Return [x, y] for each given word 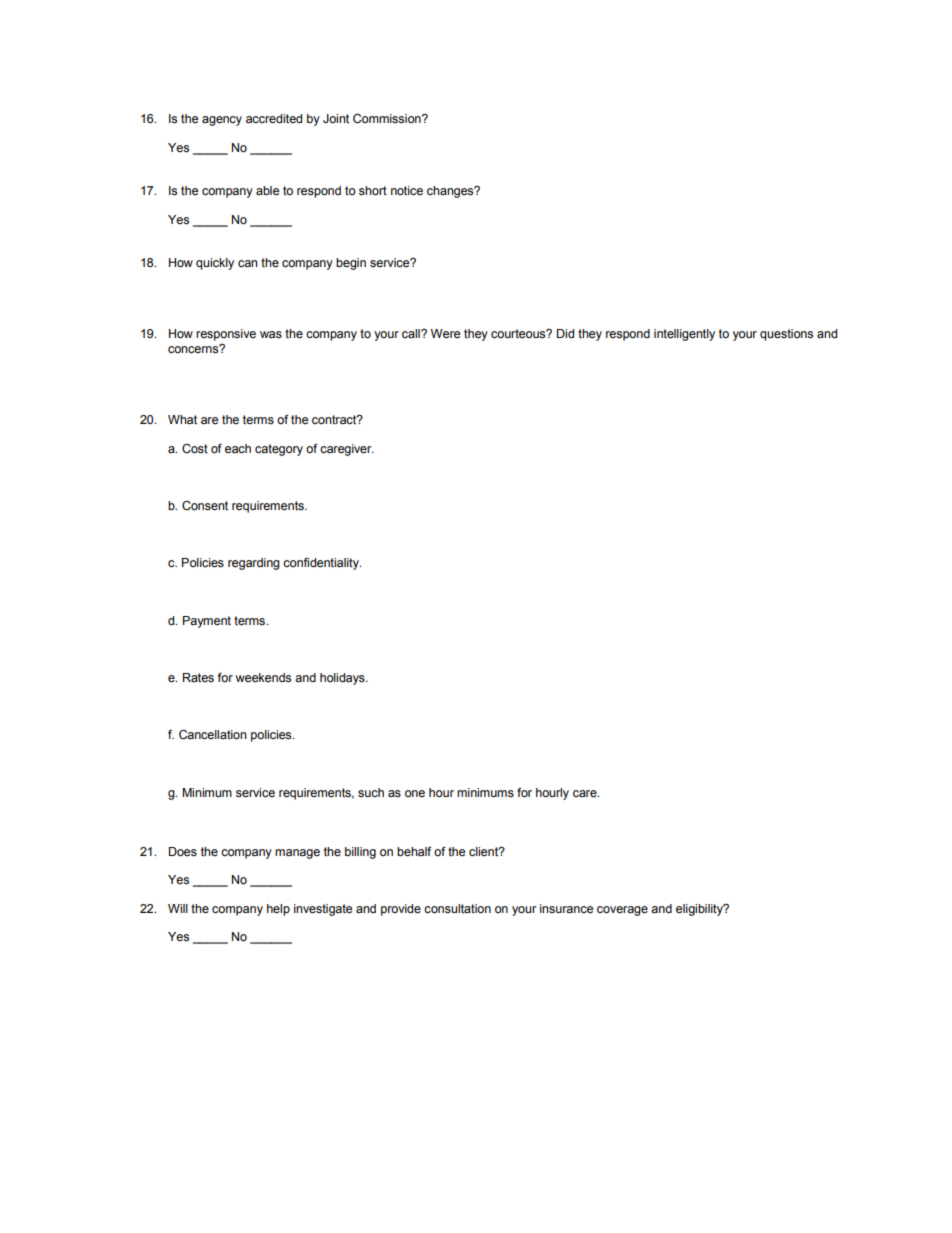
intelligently [684, 335]
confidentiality [322, 564]
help [278, 910]
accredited [274, 119]
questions [786, 335]
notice [407, 191]
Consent [205, 506]
